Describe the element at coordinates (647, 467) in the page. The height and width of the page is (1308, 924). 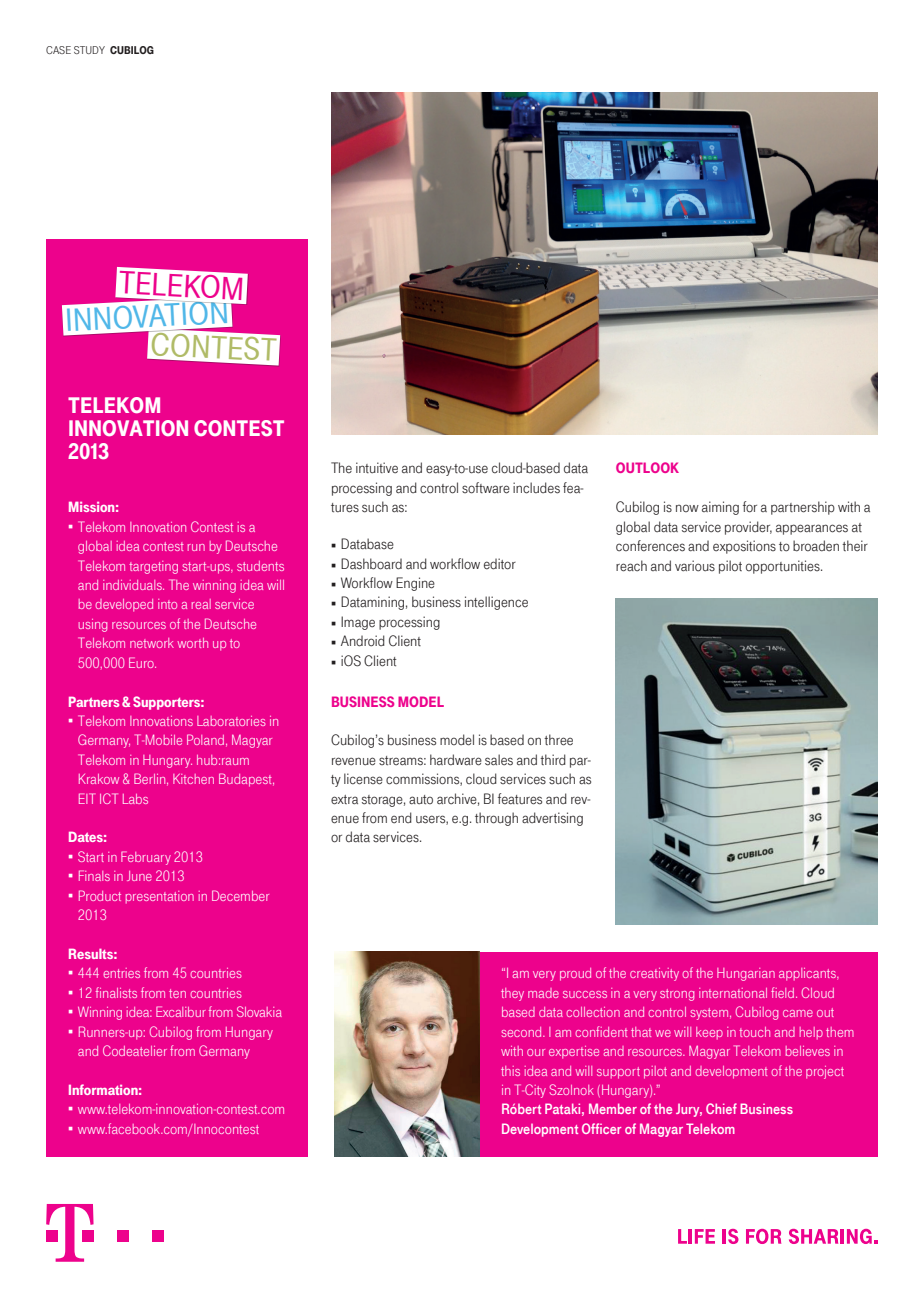
I see `Outlook` at that location.
